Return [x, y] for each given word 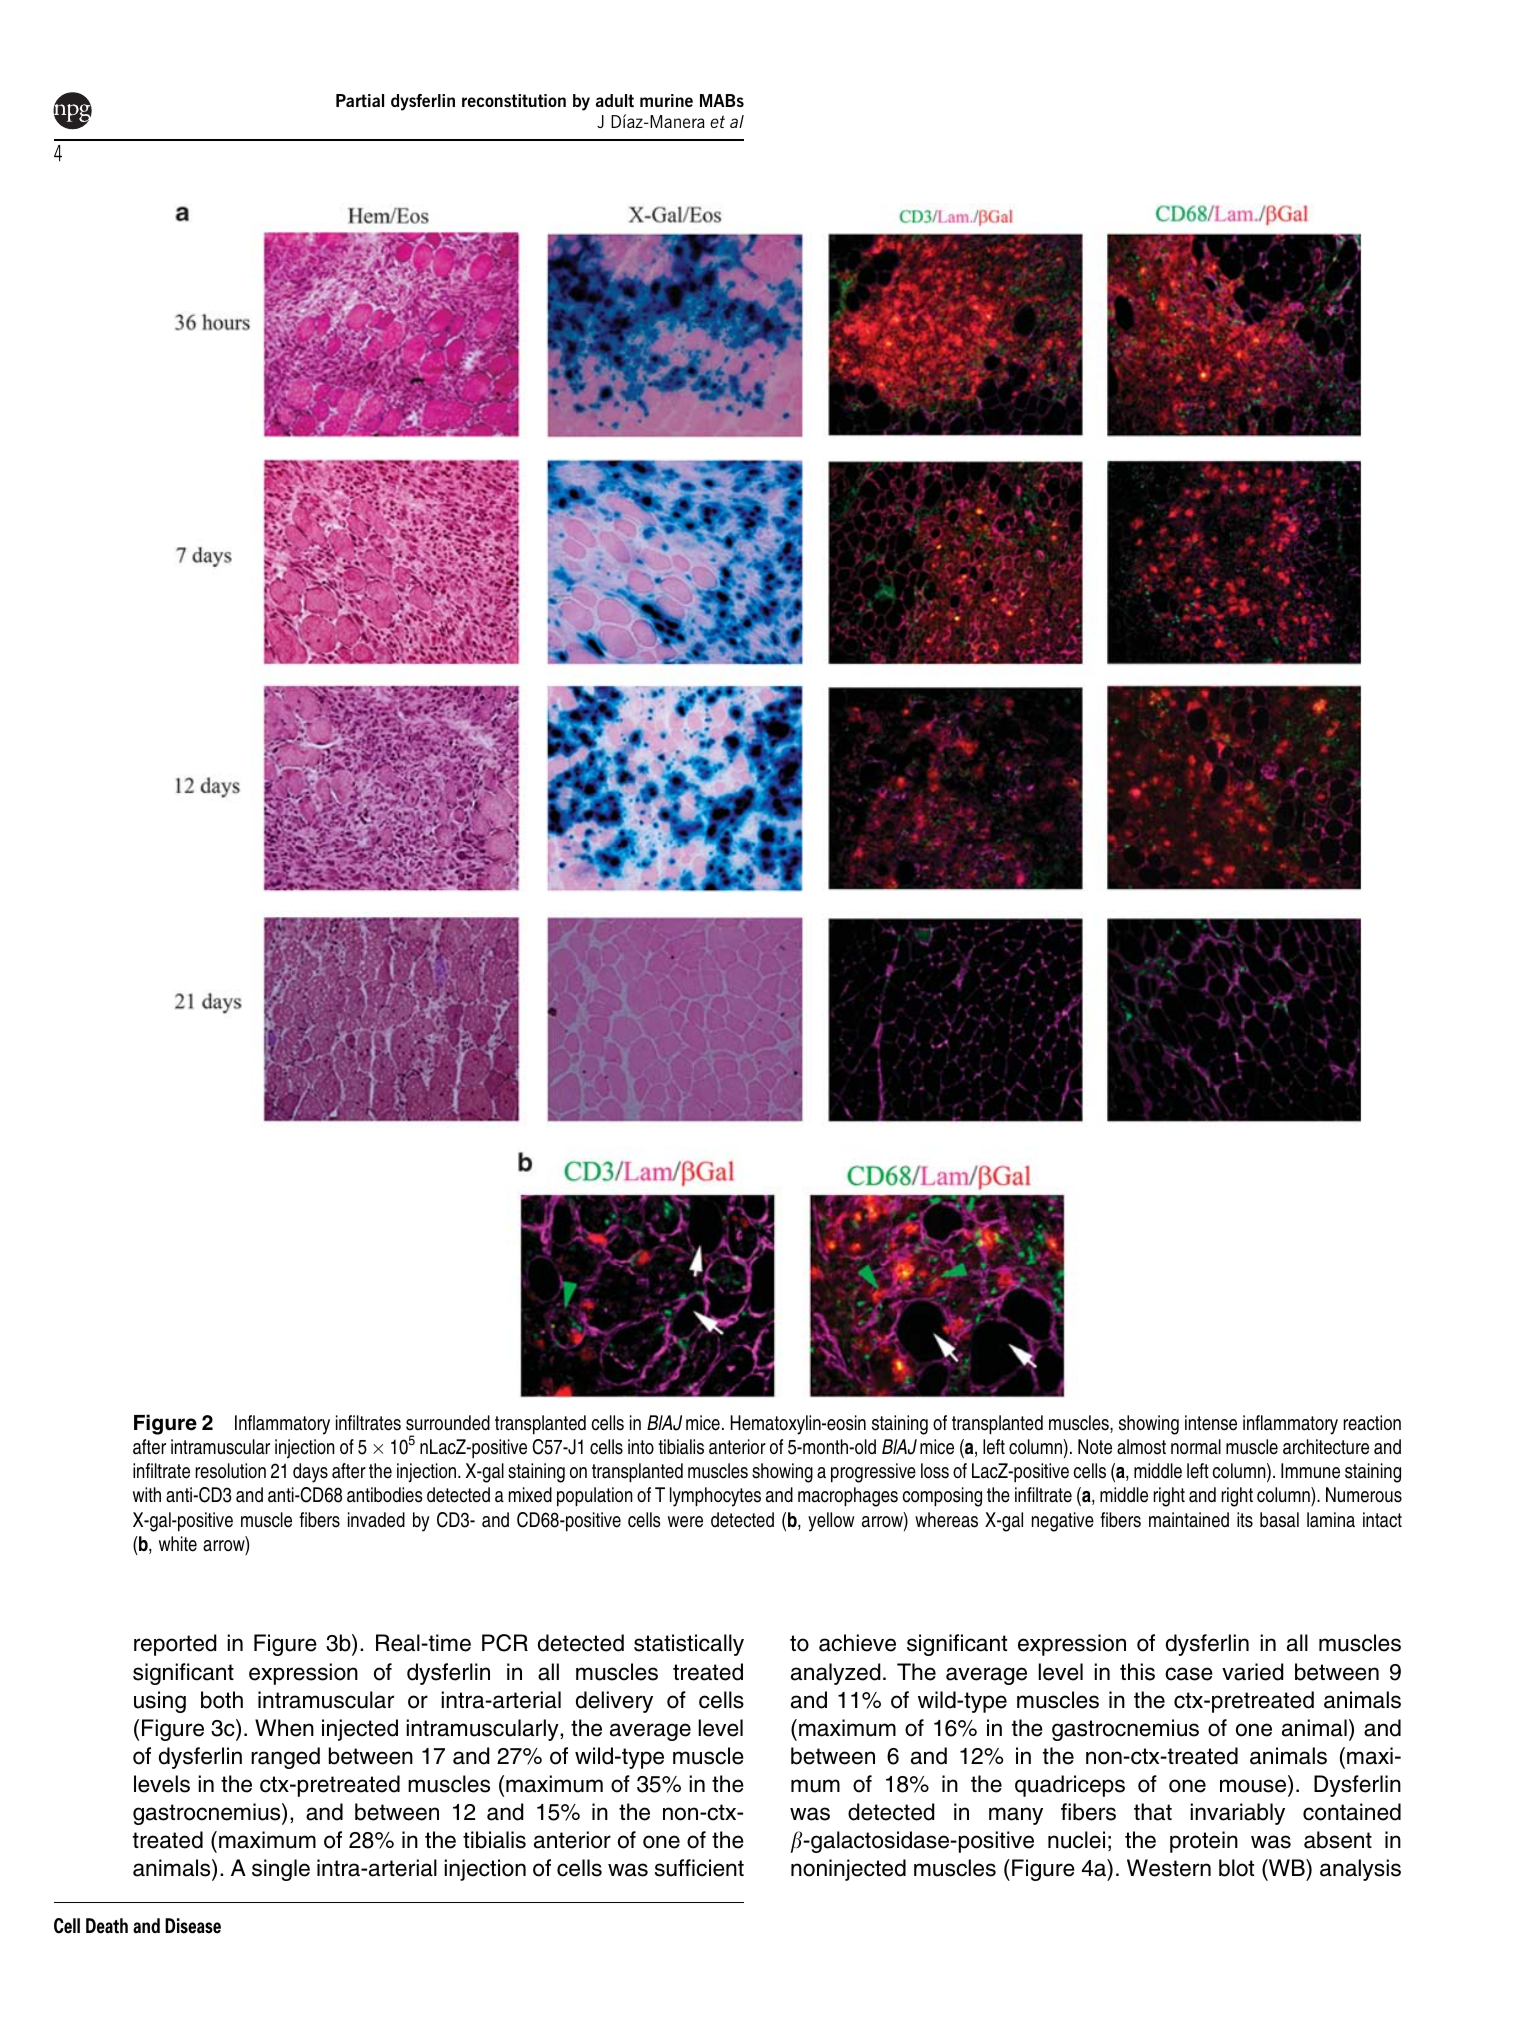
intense [1211, 1423]
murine [666, 100]
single [281, 1870]
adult [615, 100]
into [641, 1447]
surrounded [448, 1423]
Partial [360, 100]
